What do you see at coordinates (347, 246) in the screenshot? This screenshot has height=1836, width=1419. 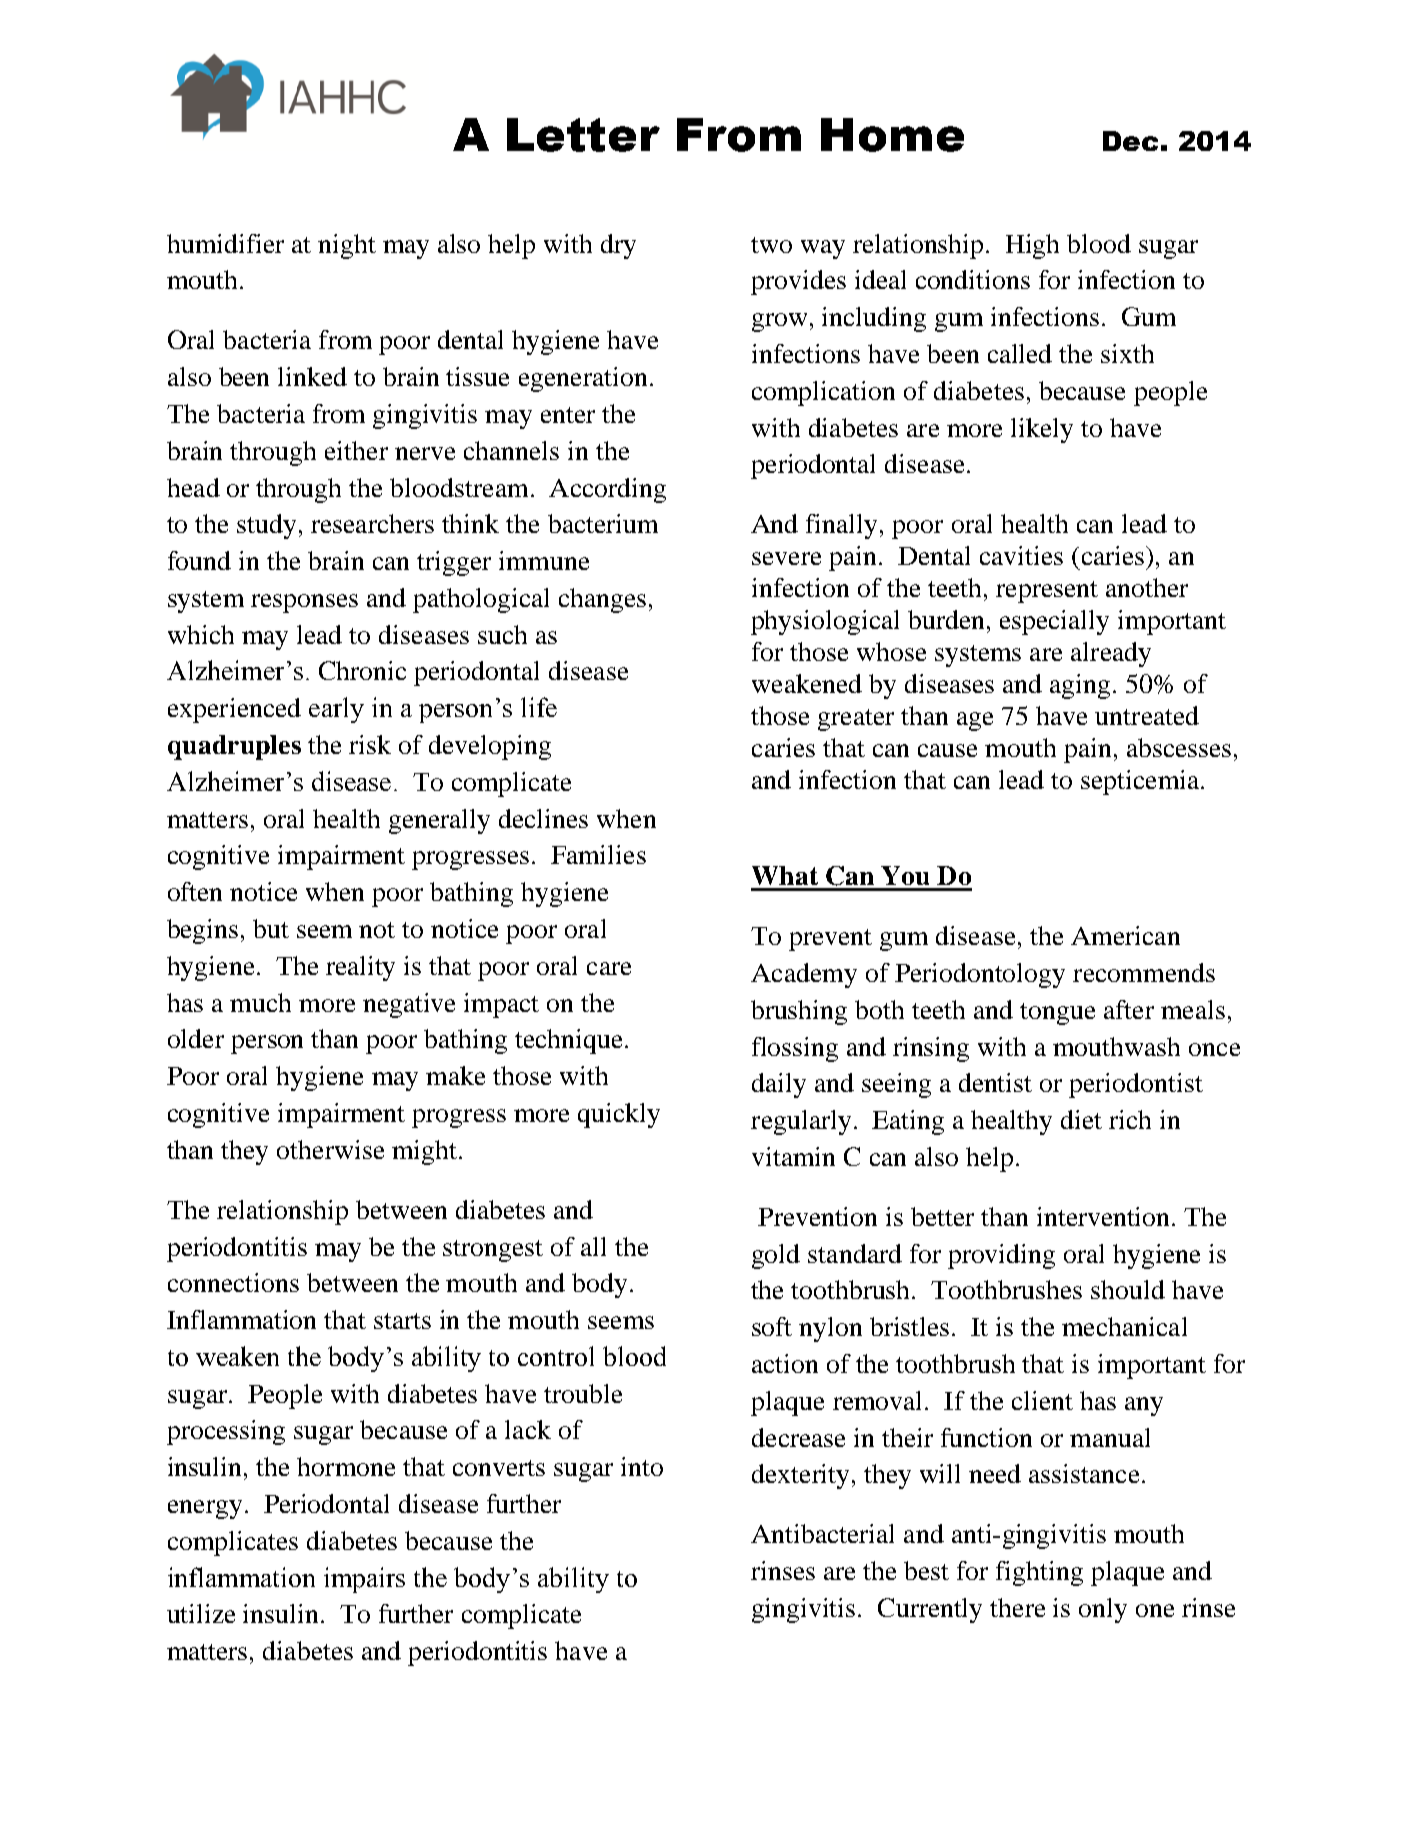 I see `night` at bounding box center [347, 246].
